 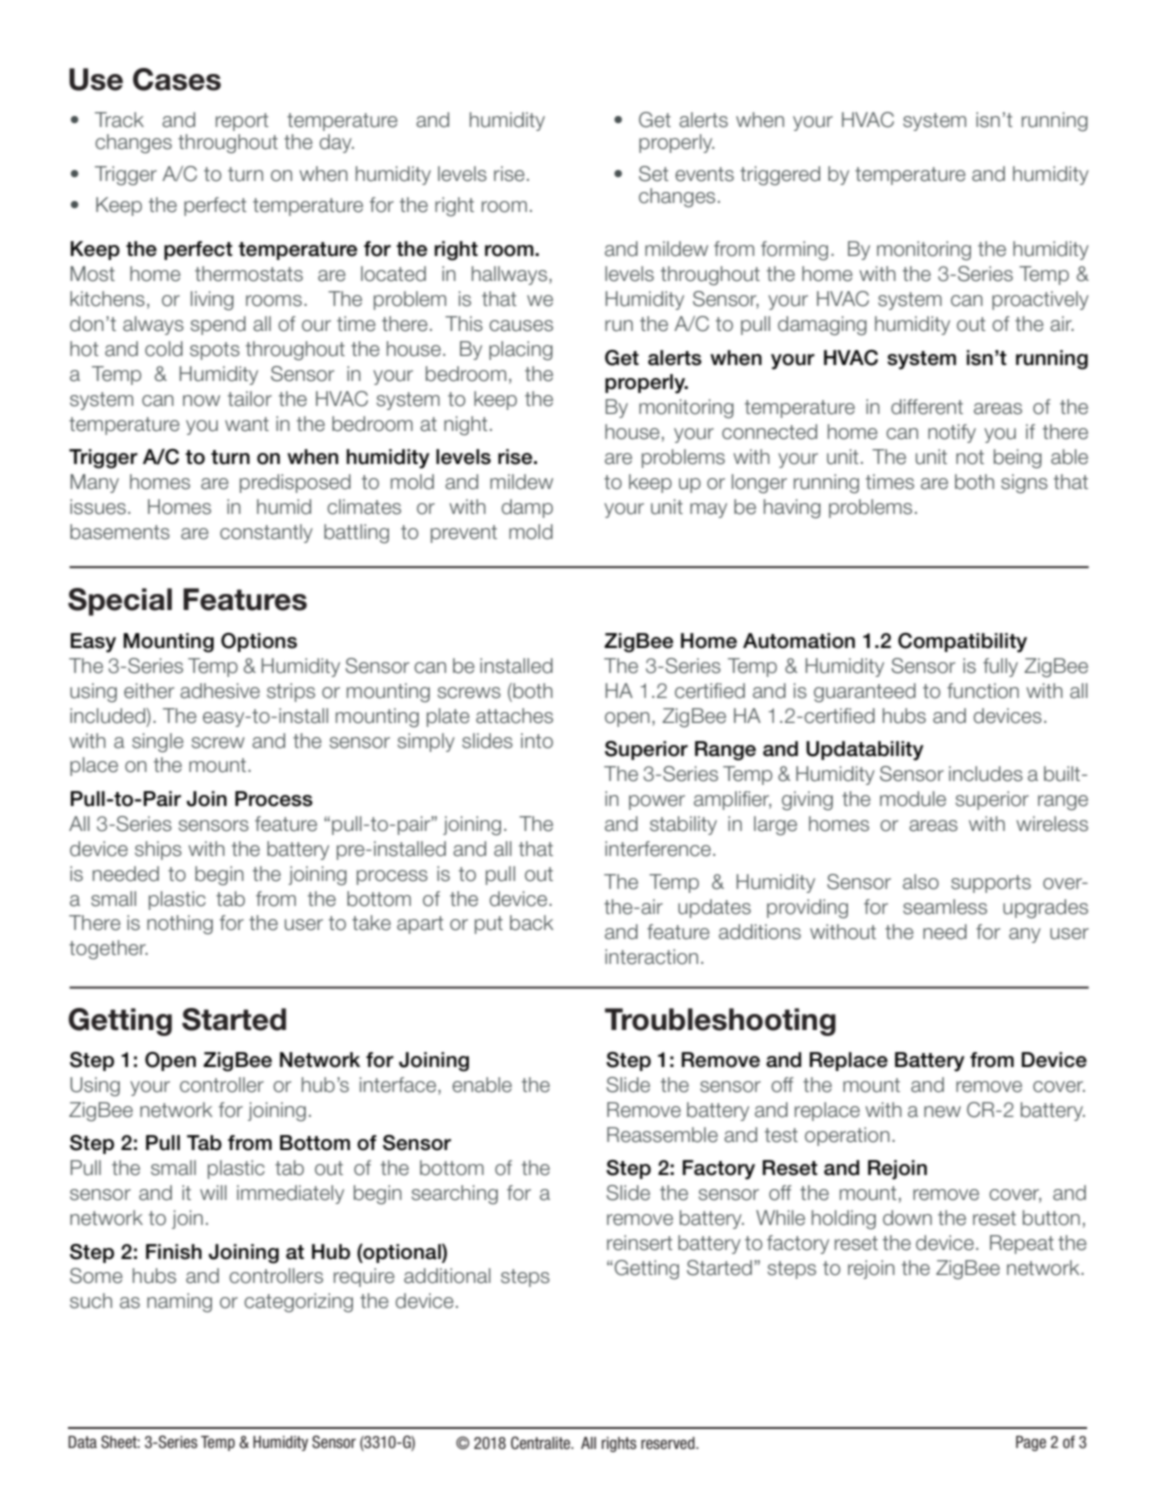 I want to click on Reassemble, so click(x=662, y=1135).
